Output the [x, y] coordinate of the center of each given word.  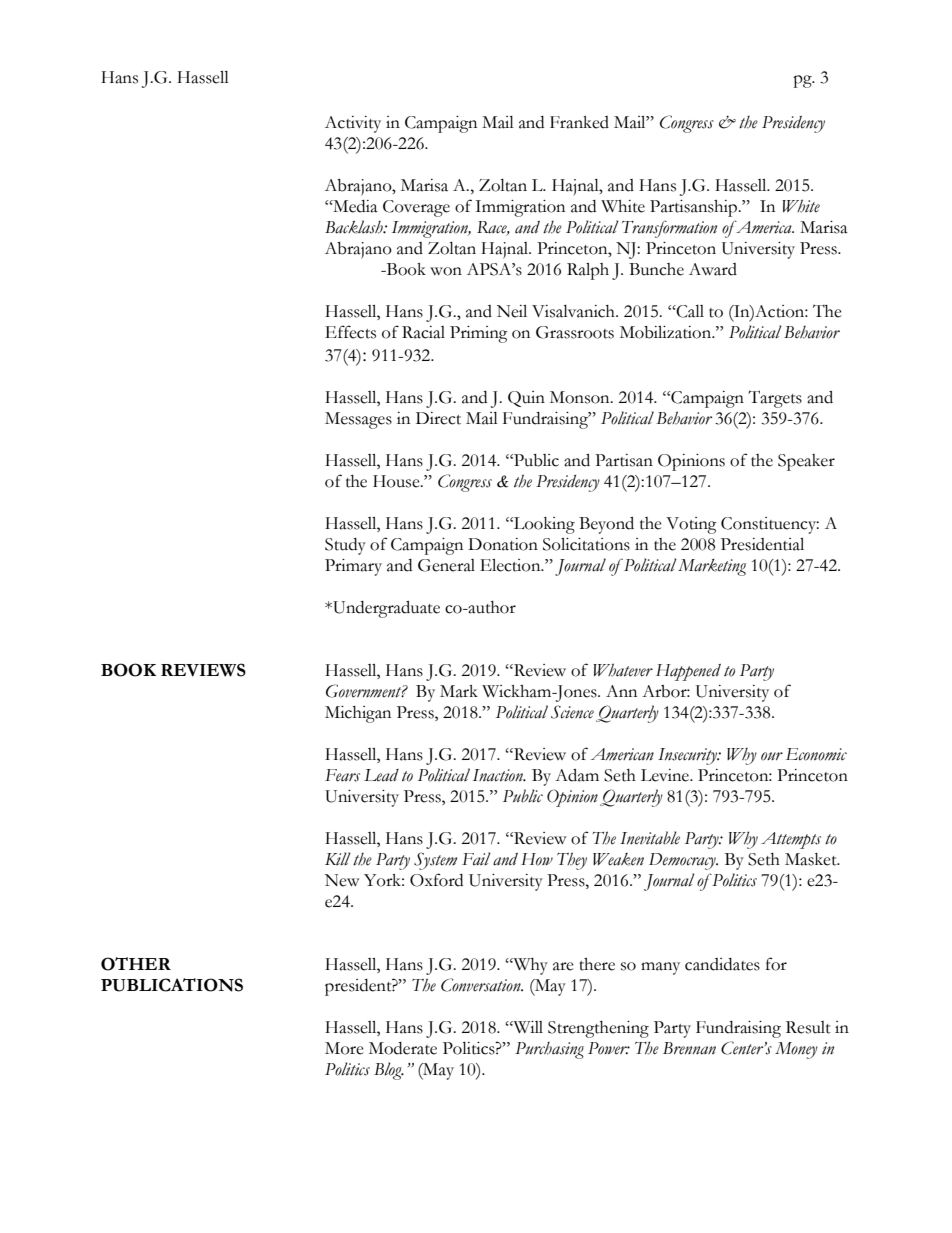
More [344, 1048]
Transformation [669, 229]
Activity [353, 124]
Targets [775, 399]
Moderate [403, 1048]
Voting [691, 525]
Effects [350, 332]
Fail [476, 858]
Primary [353, 567]
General [446, 565]
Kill [338, 858]
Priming [479, 334]
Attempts [791, 840]
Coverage [416, 208]
